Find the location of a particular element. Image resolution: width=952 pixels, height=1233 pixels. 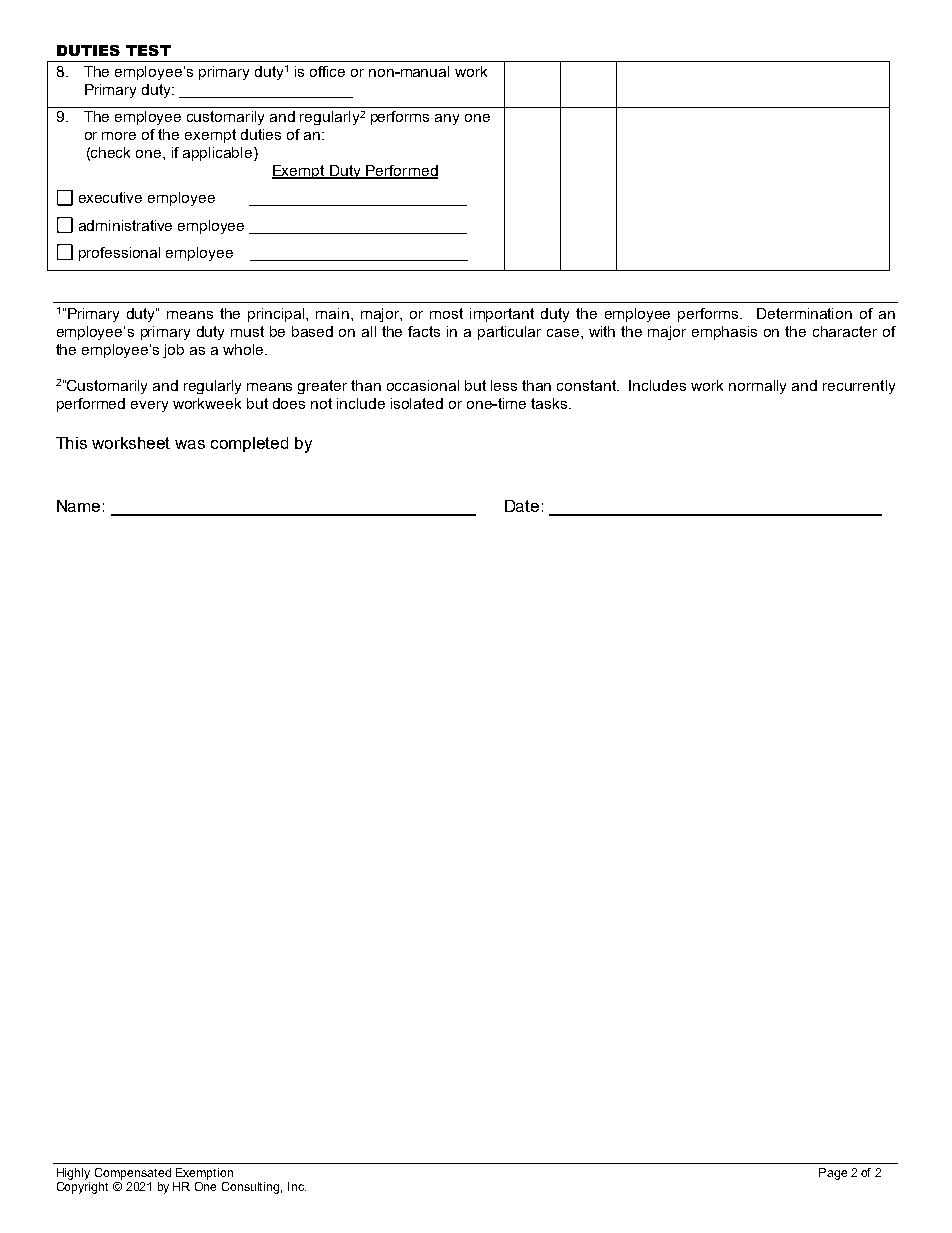

Page is located at coordinates (833, 1174).
